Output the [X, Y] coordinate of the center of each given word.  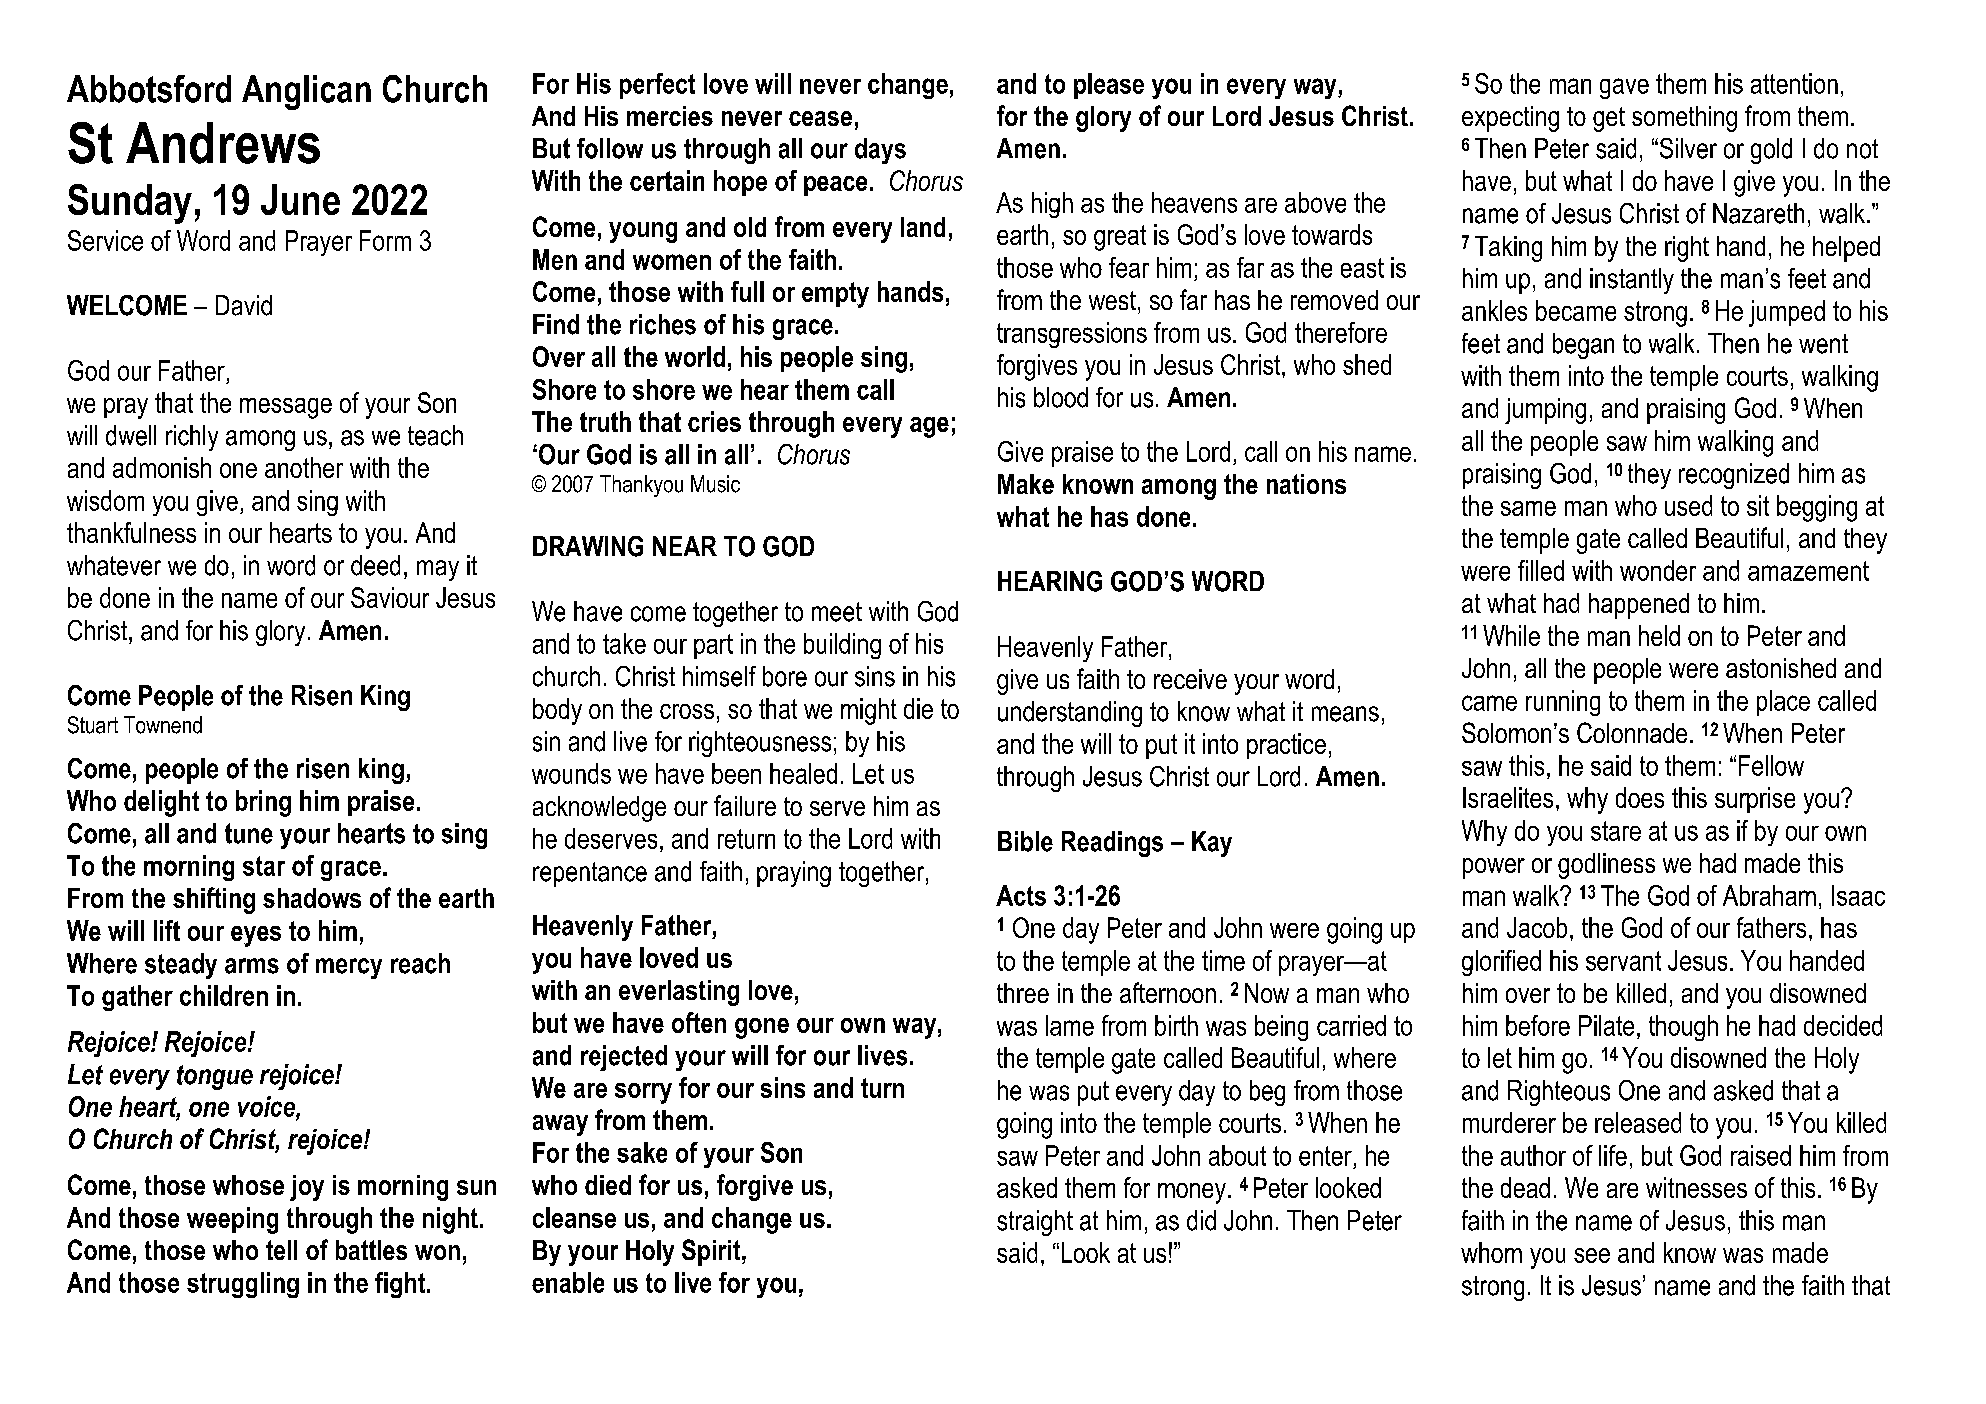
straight [1035, 1223]
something [1684, 119]
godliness [1606, 866]
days [880, 151]
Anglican [306, 92]
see [1592, 1255]
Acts [1021, 895]
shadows [312, 898]
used [1688, 505]
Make [1026, 484]
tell [281, 1250]
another [304, 467]
